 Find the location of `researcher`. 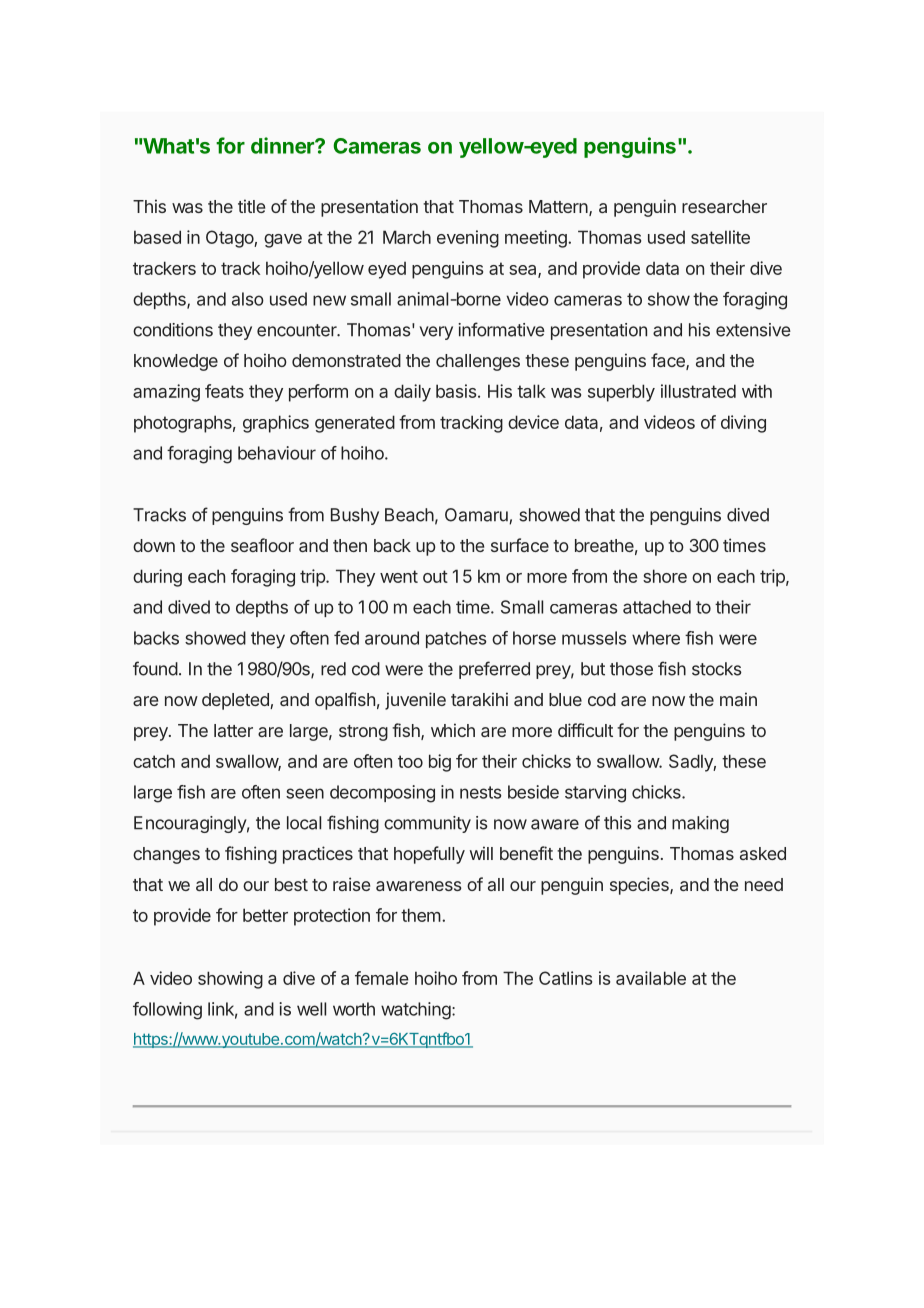

researcher is located at coordinates (724, 206).
